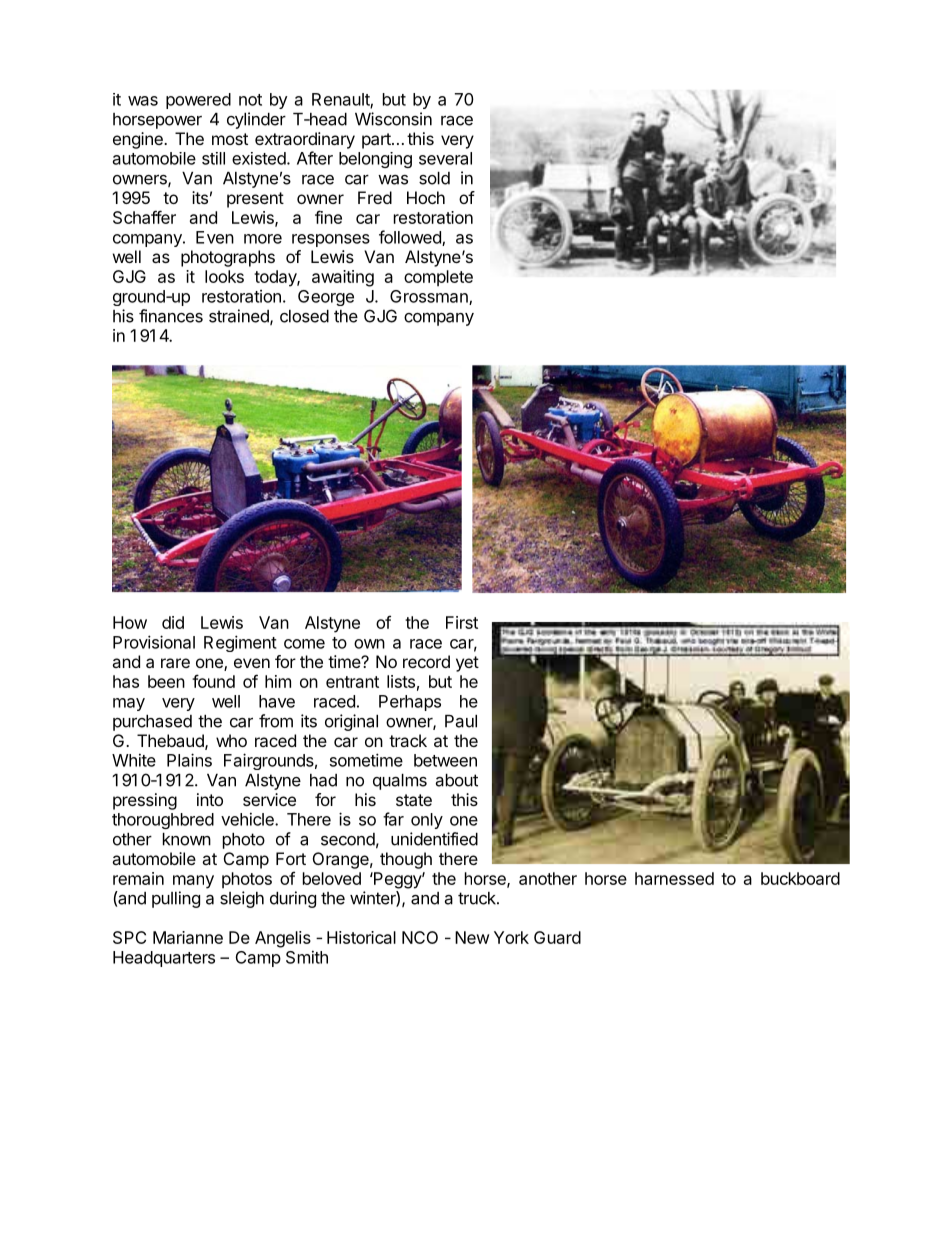 Image resolution: width=952 pixels, height=1233 pixels. What do you see at coordinates (198, 101) in the screenshot?
I see `powered` at bounding box center [198, 101].
